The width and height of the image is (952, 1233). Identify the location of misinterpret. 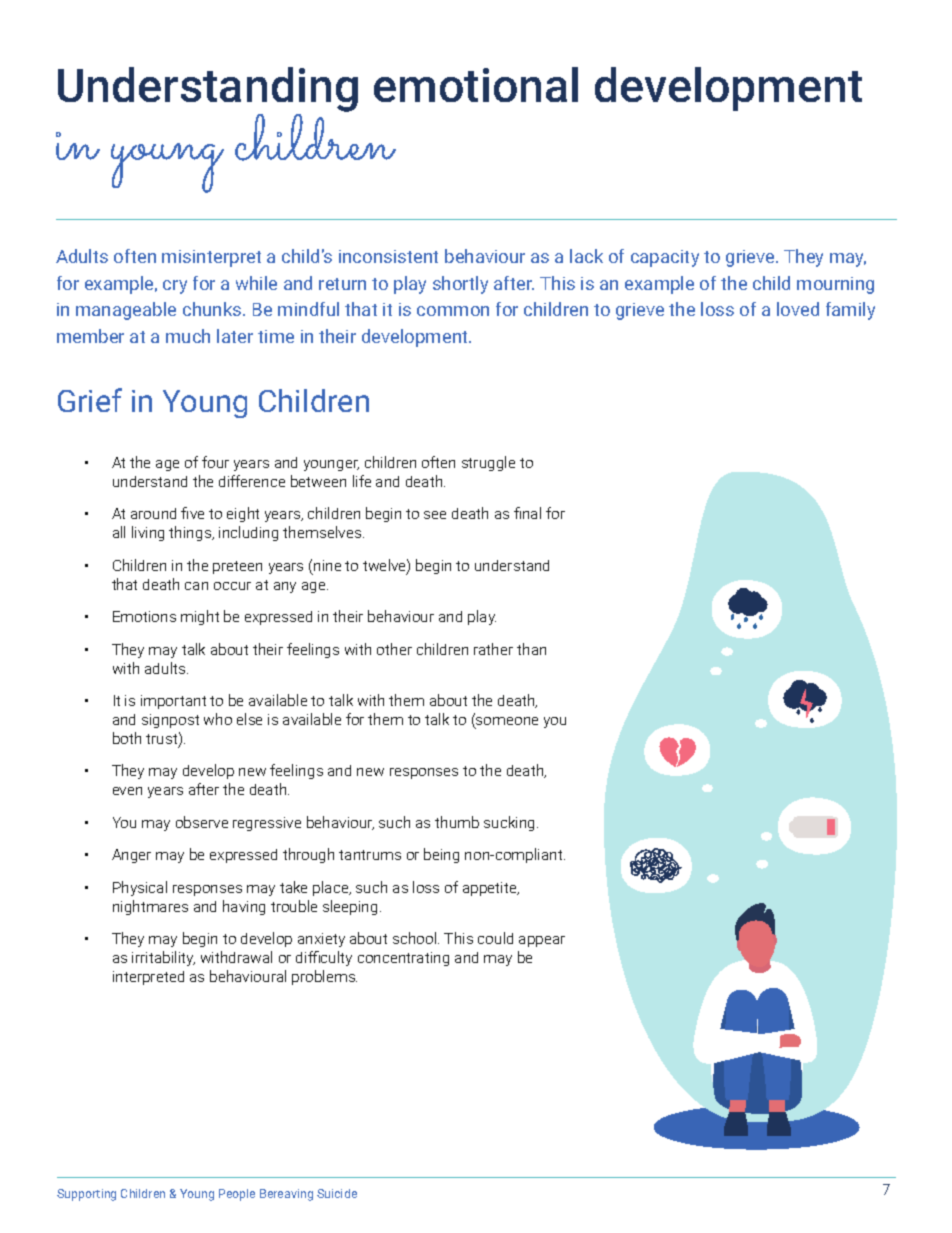
(211, 258).
